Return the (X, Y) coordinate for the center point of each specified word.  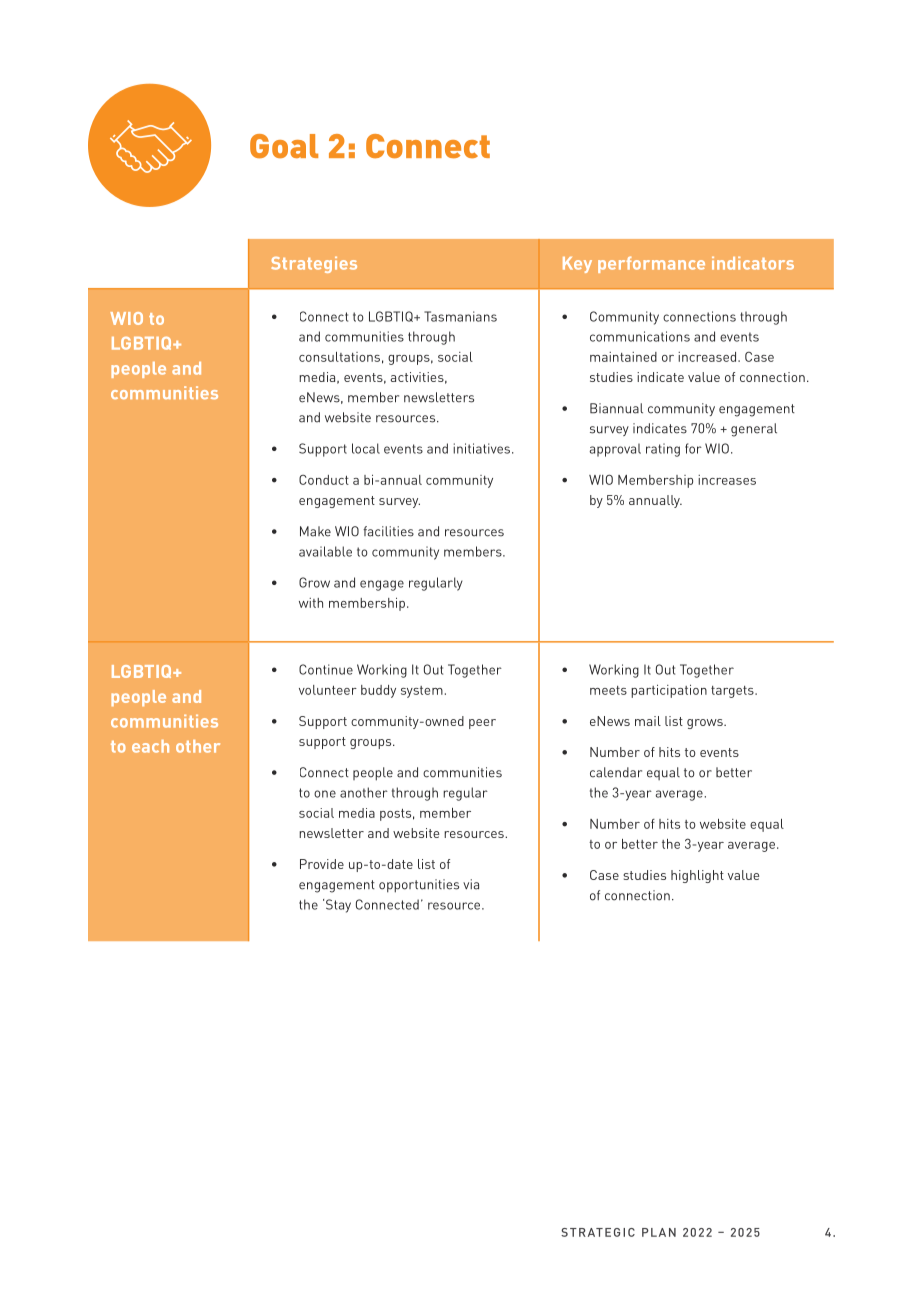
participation (669, 691)
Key (577, 265)
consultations (339, 357)
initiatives (483, 448)
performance (651, 264)
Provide (322, 864)
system (422, 692)
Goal (284, 146)
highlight (697, 876)
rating (663, 450)
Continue (326, 669)
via (471, 884)
